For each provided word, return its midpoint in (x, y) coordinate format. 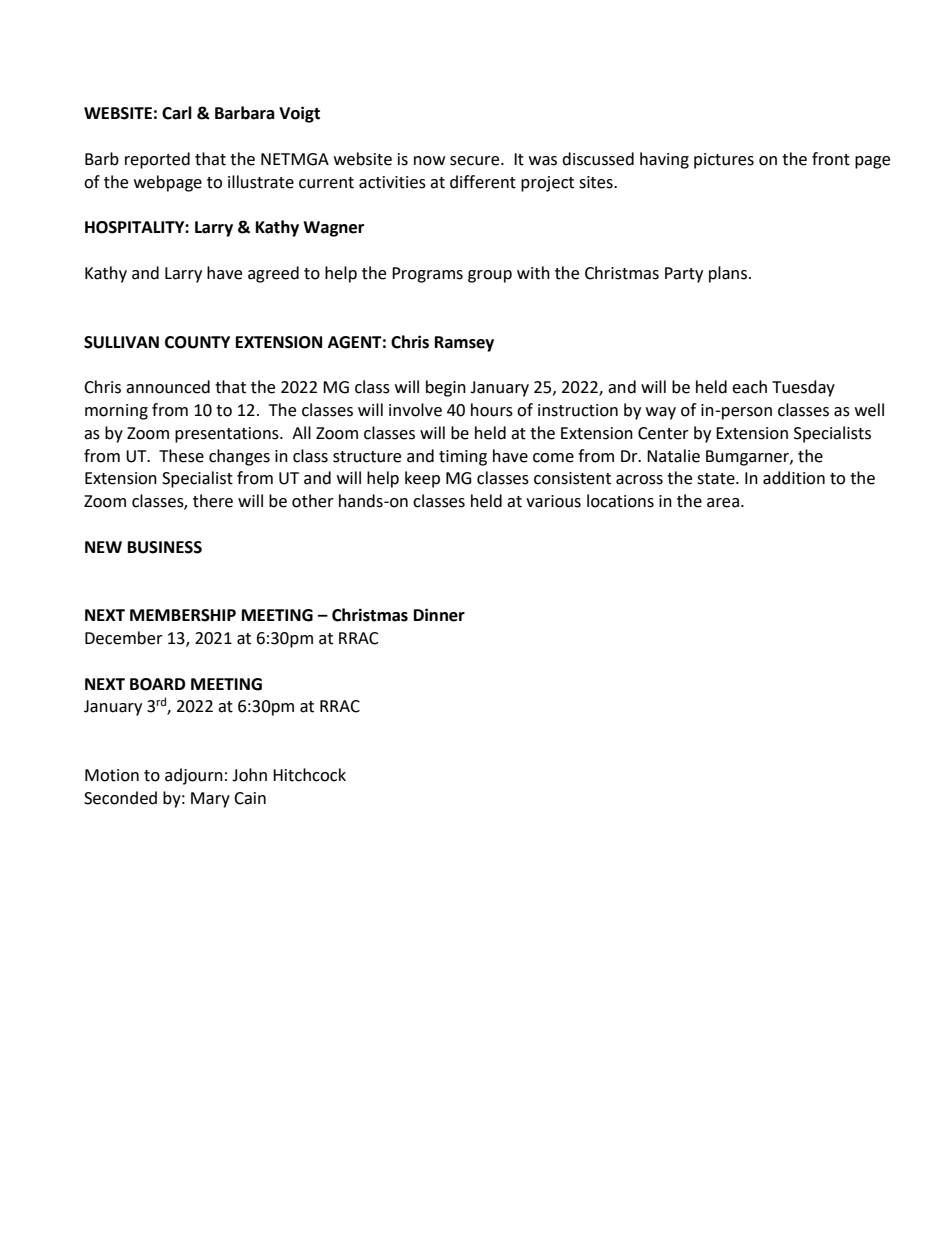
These (181, 456)
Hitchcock (309, 775)
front (831, 159)
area (723, 503)
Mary (210, 800)
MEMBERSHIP (183, 615)
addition (794, 478)
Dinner (439, 615)
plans (729, 274)
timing (463, 458)
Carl (177, 113)
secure (476, 161)
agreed (273, 274)
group (490, 276)
